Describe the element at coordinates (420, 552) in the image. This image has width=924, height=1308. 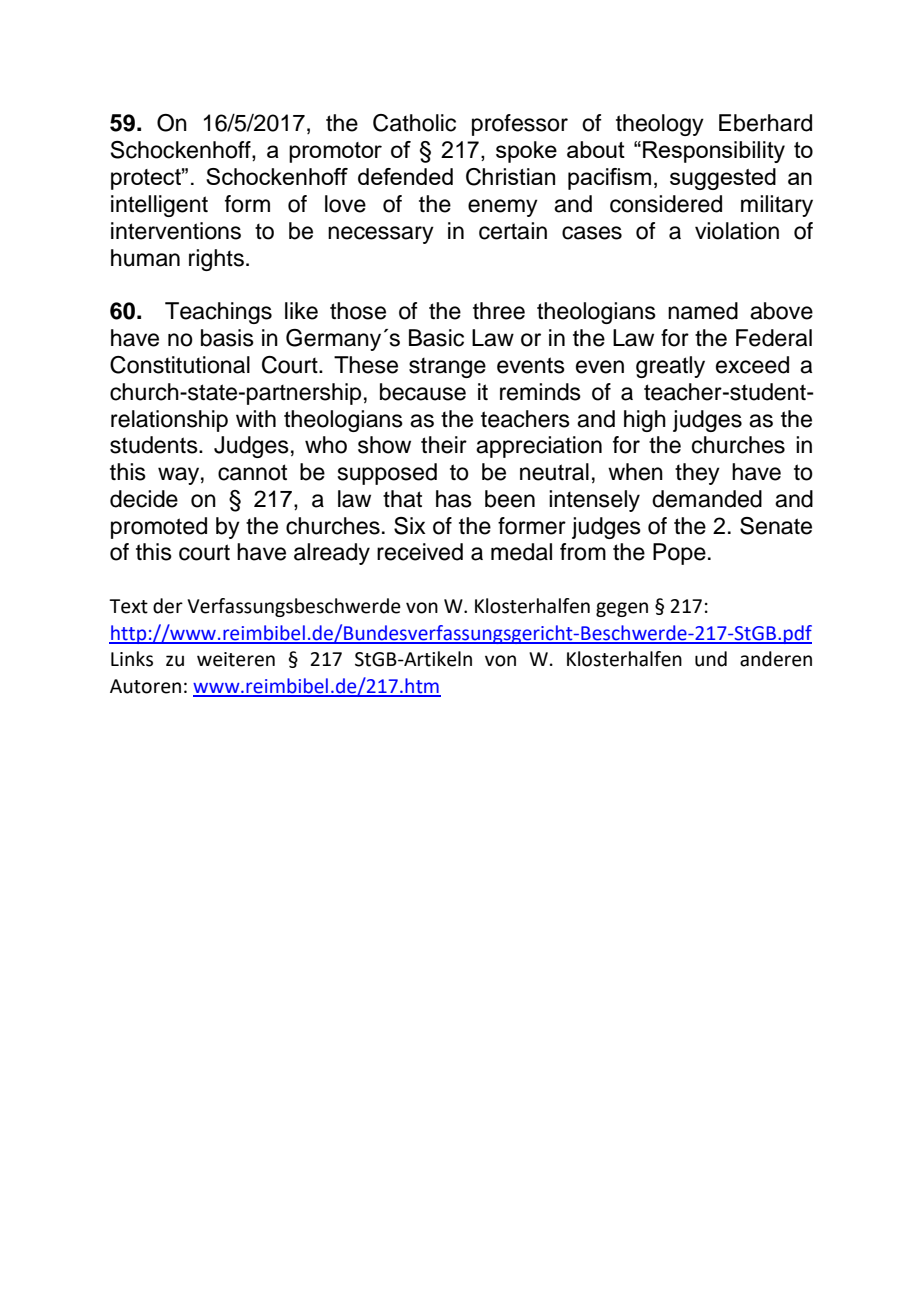
I see `received` at that location.
